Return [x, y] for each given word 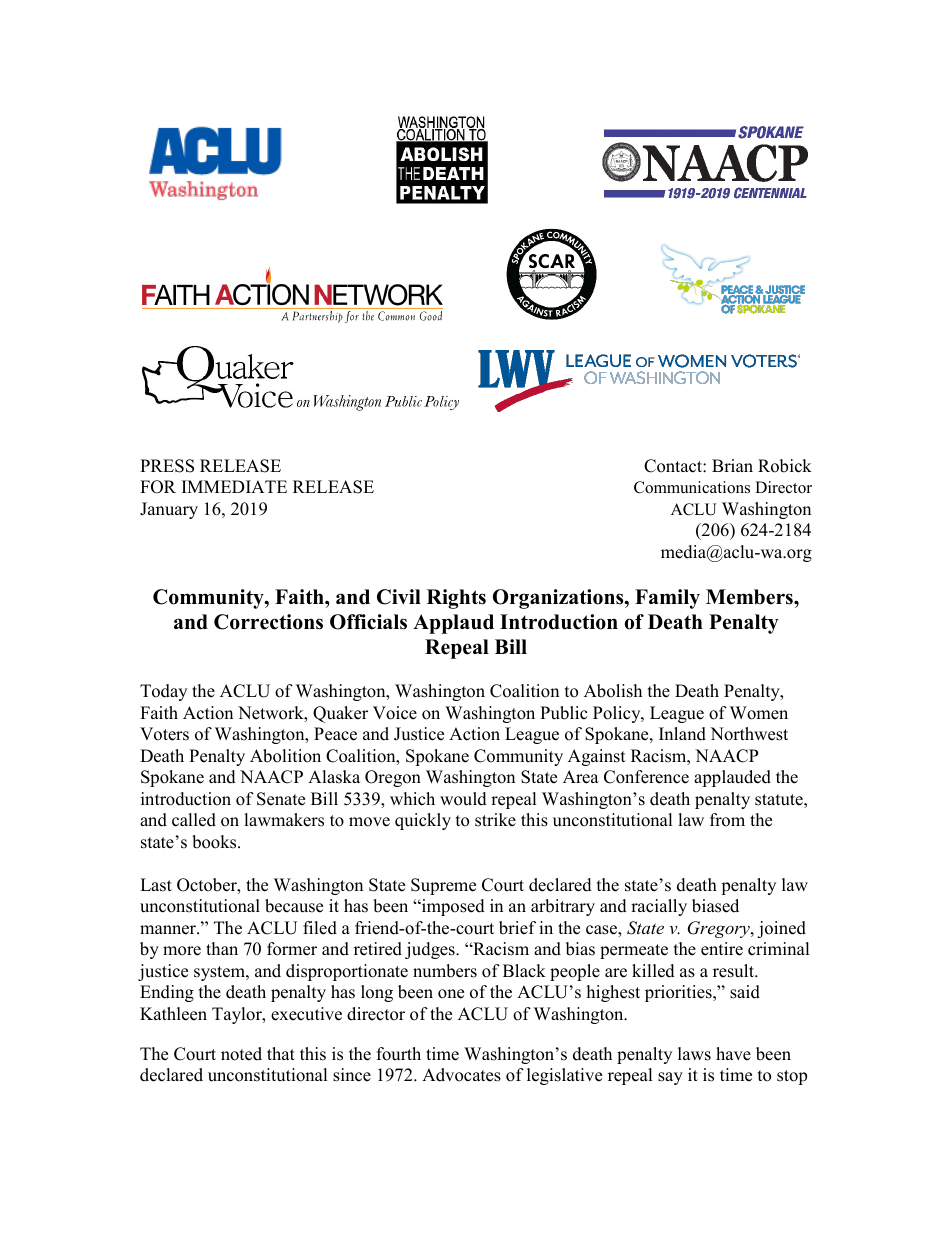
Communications [692, 487]
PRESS [167, 466]
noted [241, 1054]
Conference [646, 777]
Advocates [461, 1075]
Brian [732, 465]
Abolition [285, 756]
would [463, 799]
